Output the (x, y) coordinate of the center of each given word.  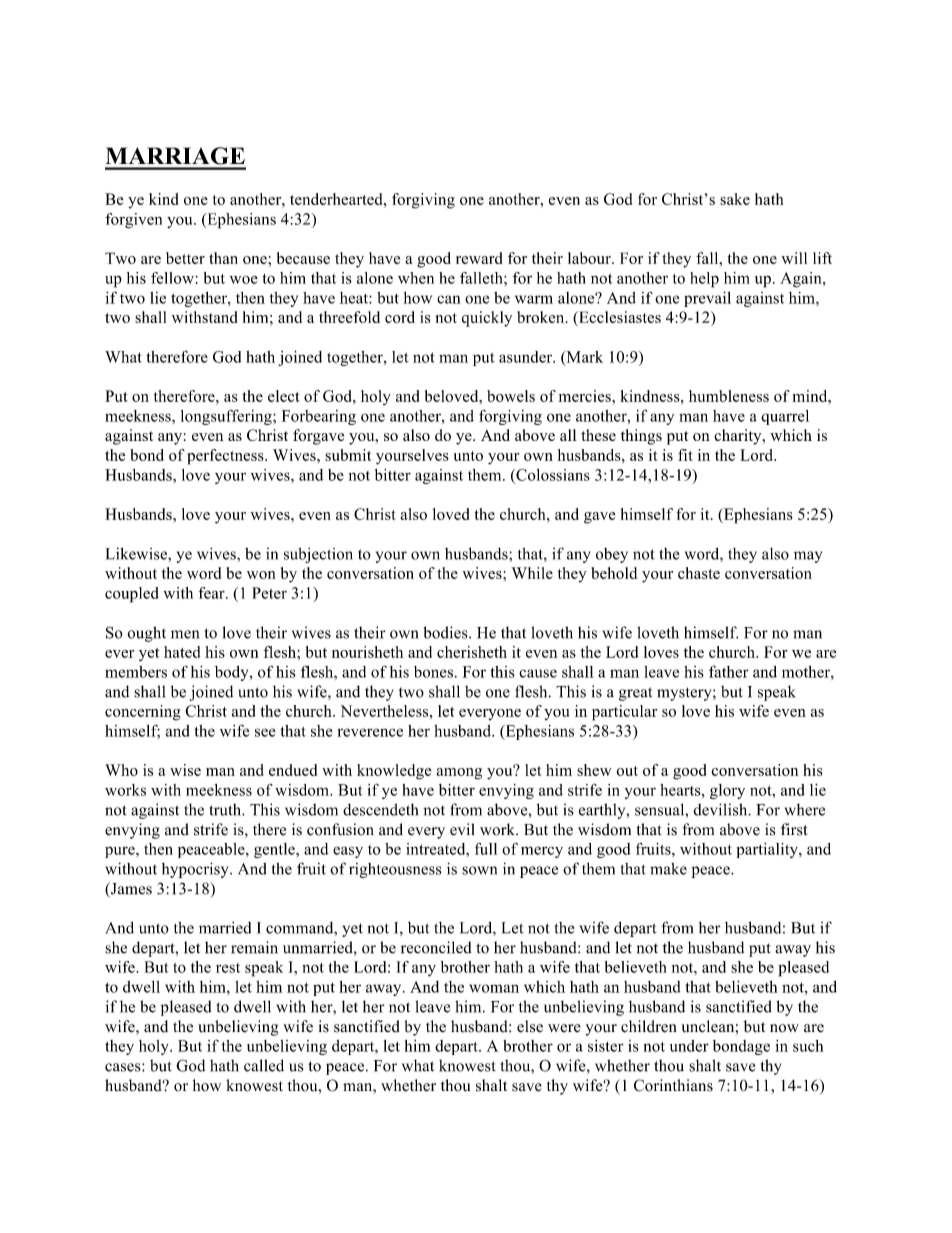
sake (735, 199)
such (808, 1046)
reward (479, 258)
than (223, 258)
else (530, 1026)
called (264, 1065)
